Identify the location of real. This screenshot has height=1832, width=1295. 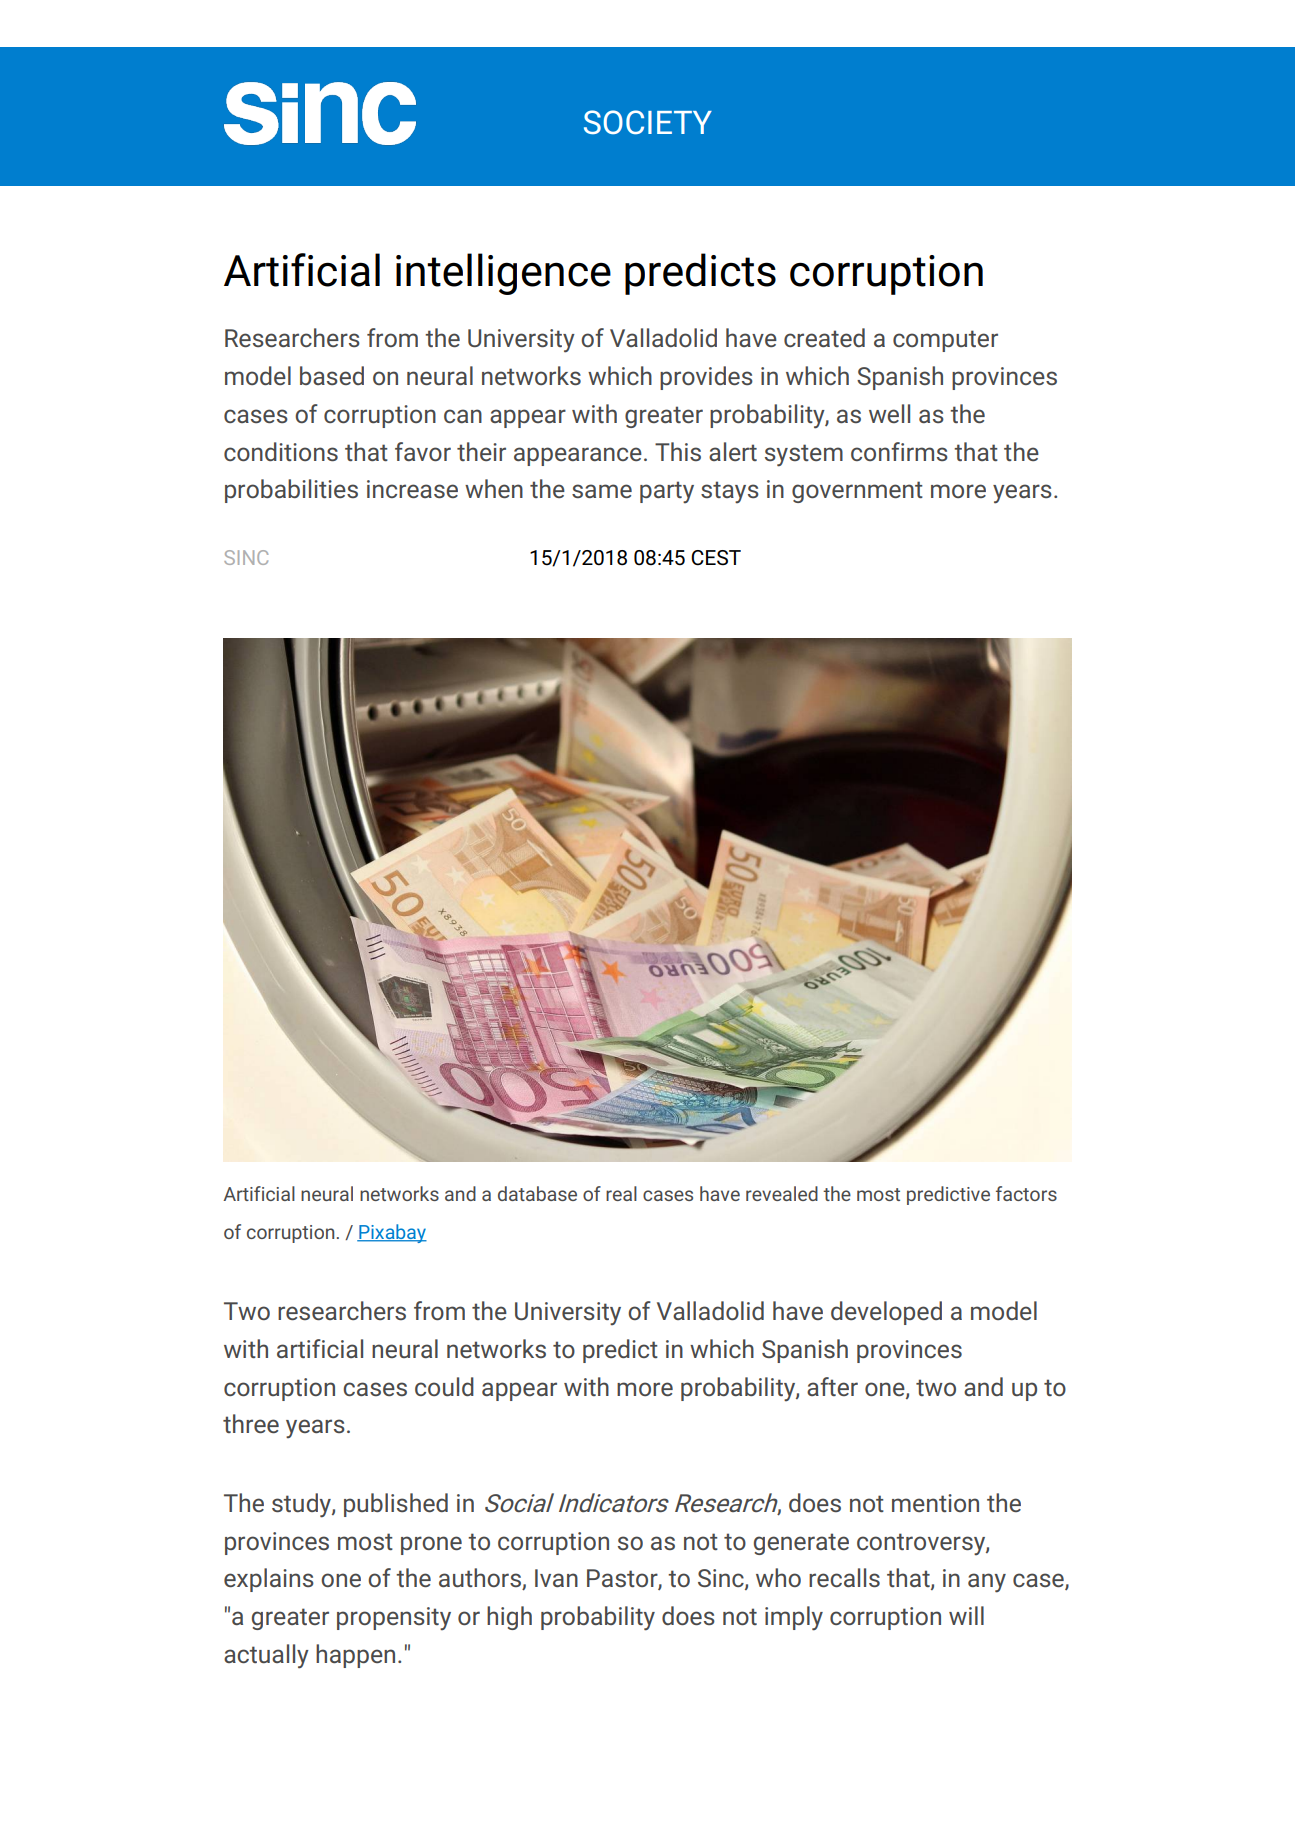
(621, 1193).
